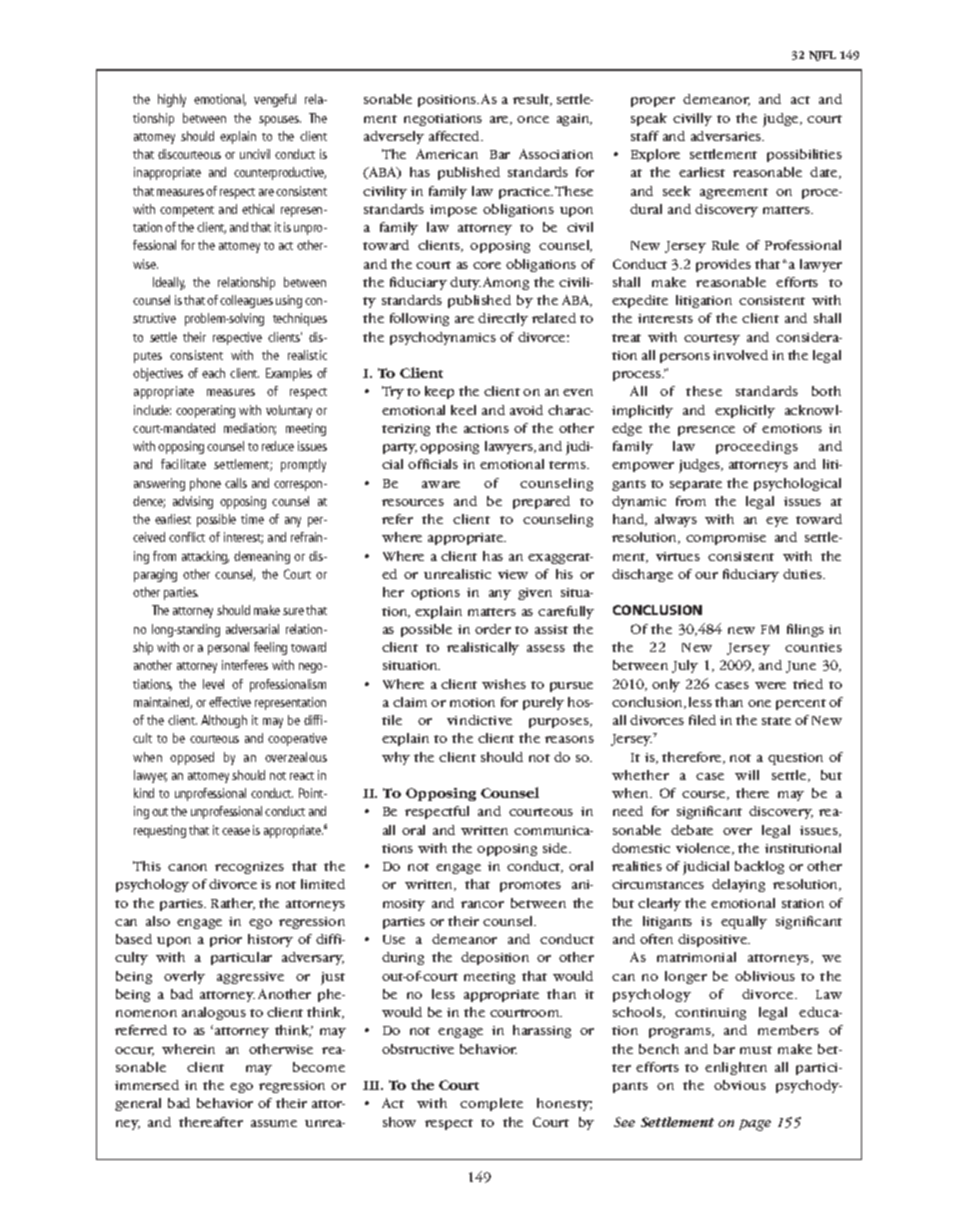  I want to click on each, so click(213, 373).
